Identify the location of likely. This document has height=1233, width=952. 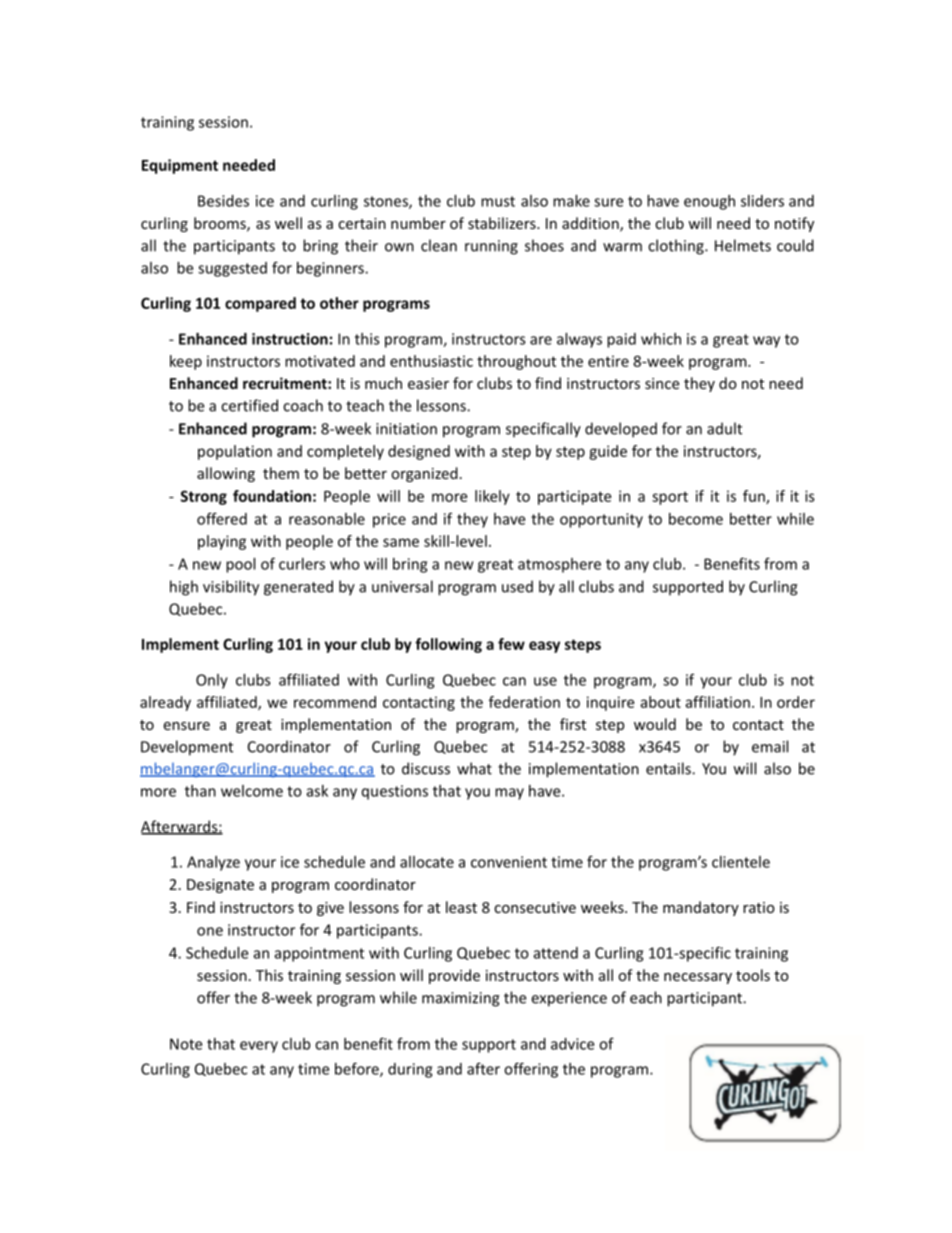
(492, 497).
